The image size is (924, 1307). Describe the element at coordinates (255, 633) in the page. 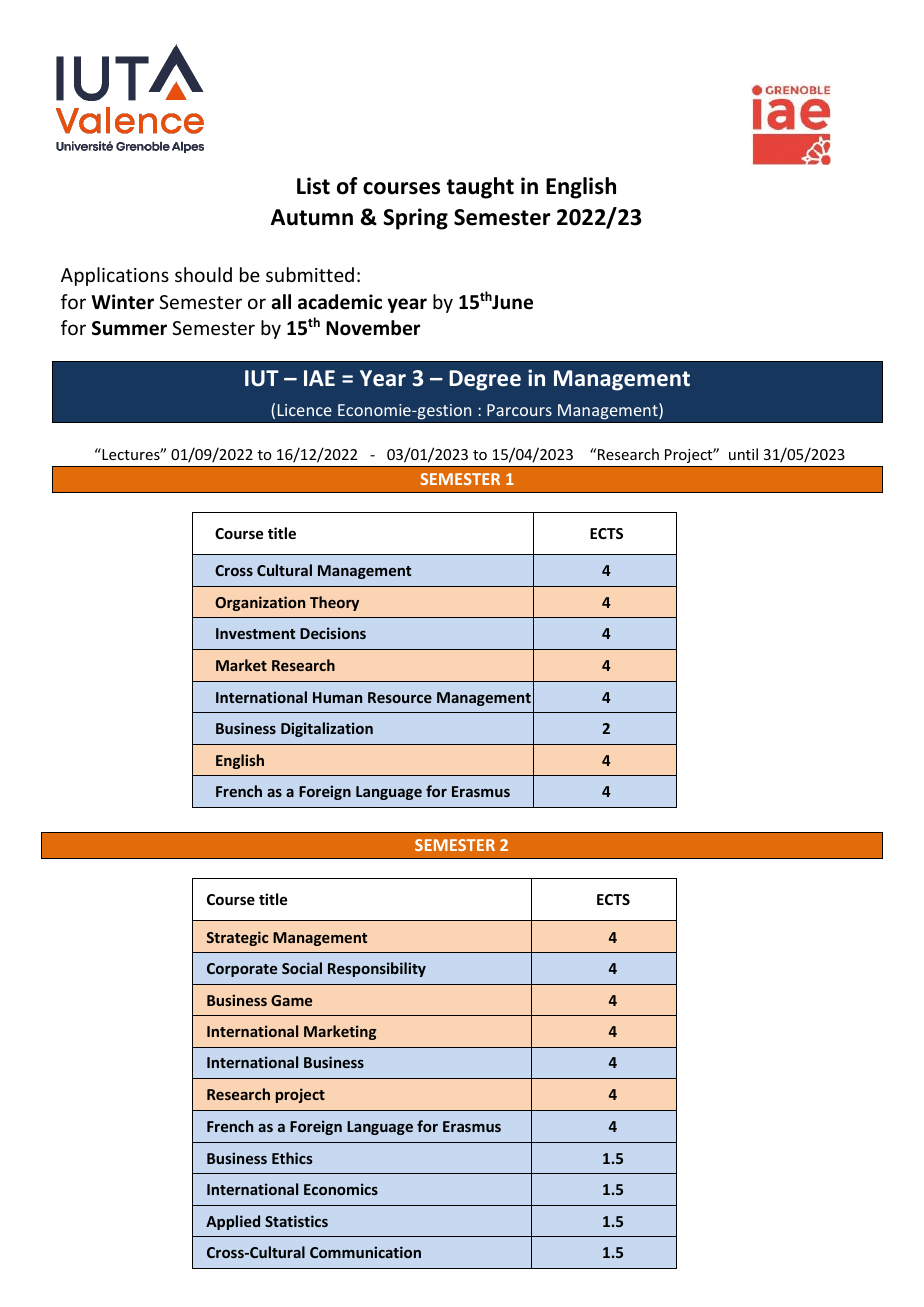

I see `Investment` at that location.
